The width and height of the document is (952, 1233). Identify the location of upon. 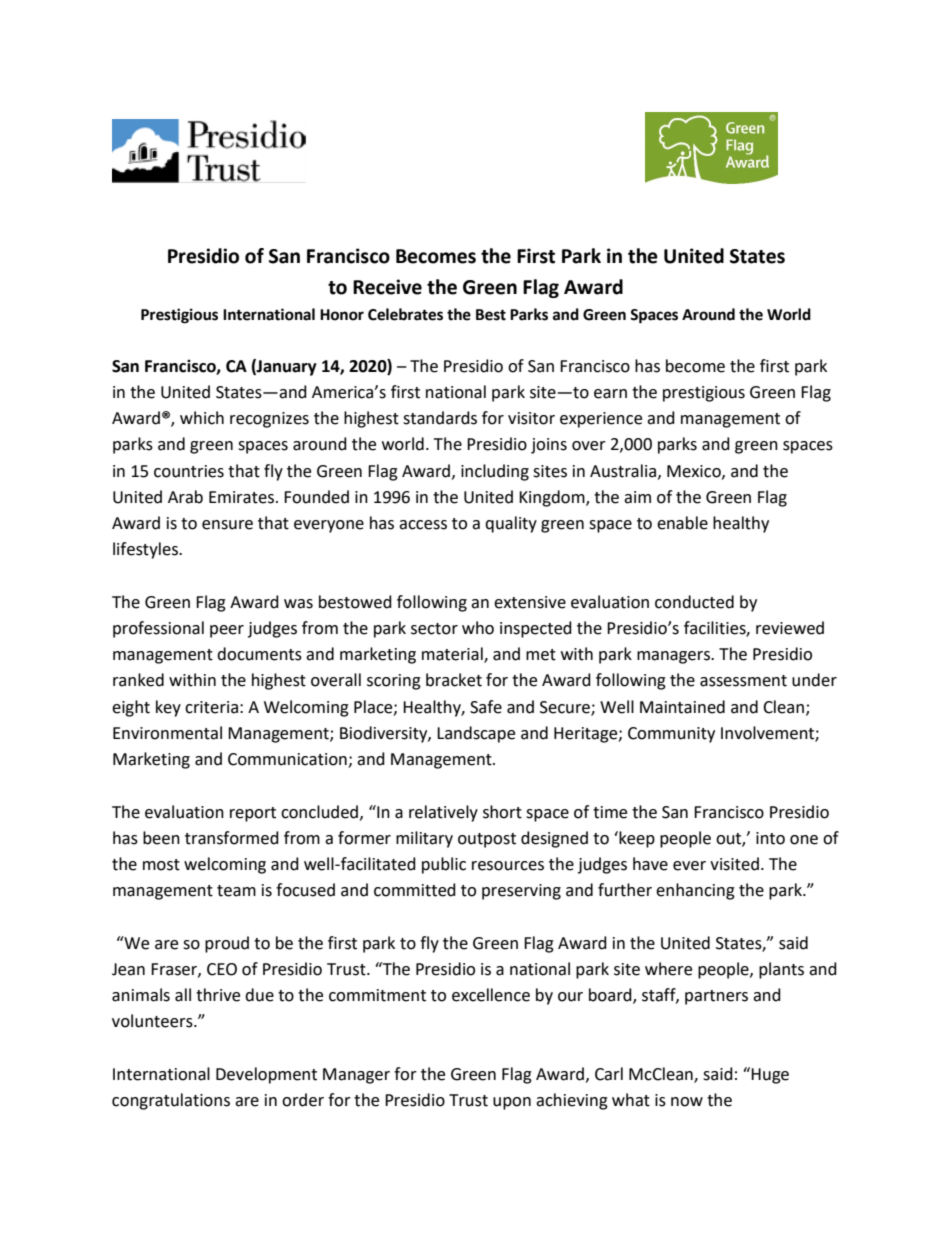
(512, 1103).
